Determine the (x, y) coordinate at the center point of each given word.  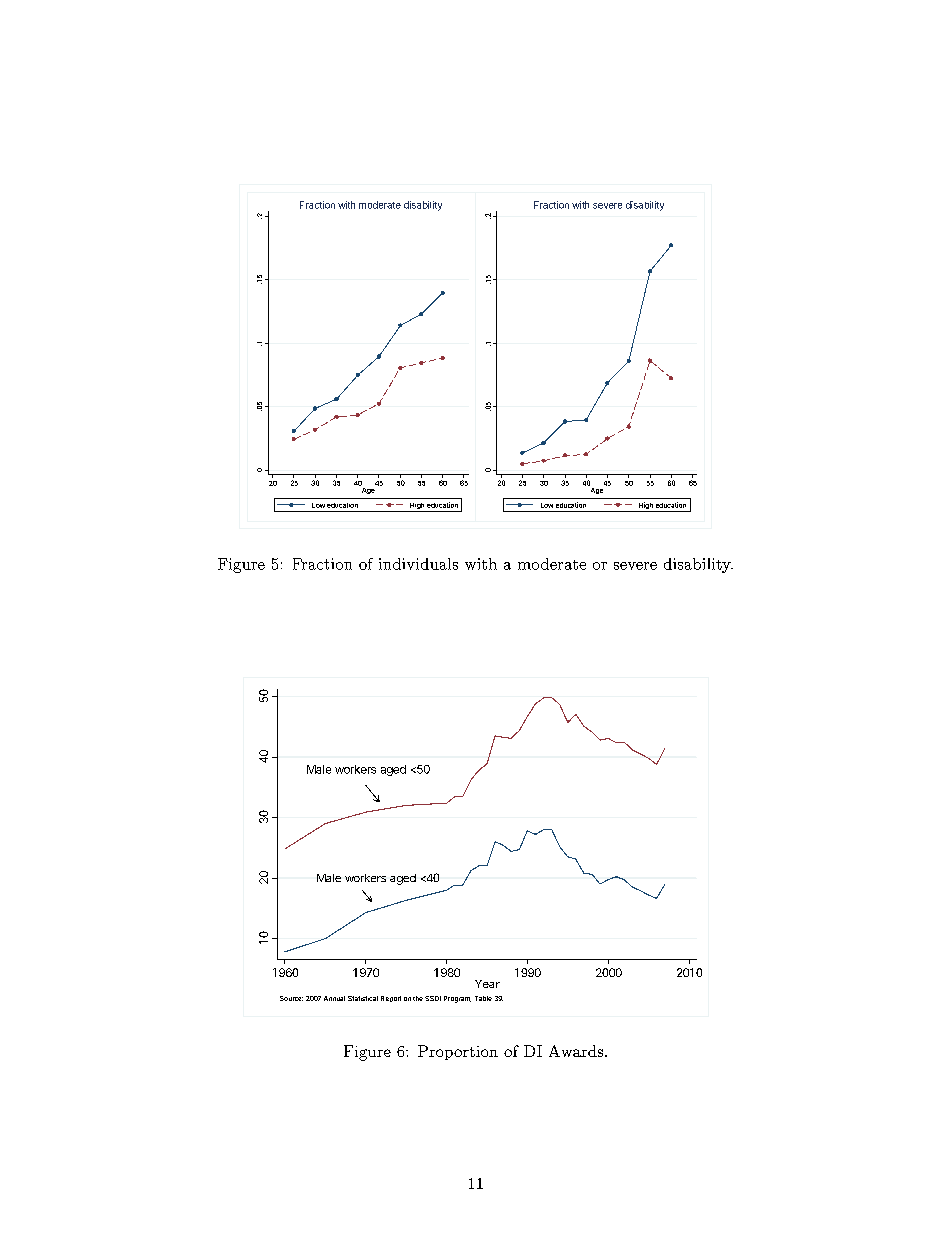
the (418, 998)
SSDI (433, 998)
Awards (577, 1051)
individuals (418, 564)
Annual (334, 998)
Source (291, 998)
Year (487, 984)
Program (457, 999)
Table (483, 998)
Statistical (363, 998)
